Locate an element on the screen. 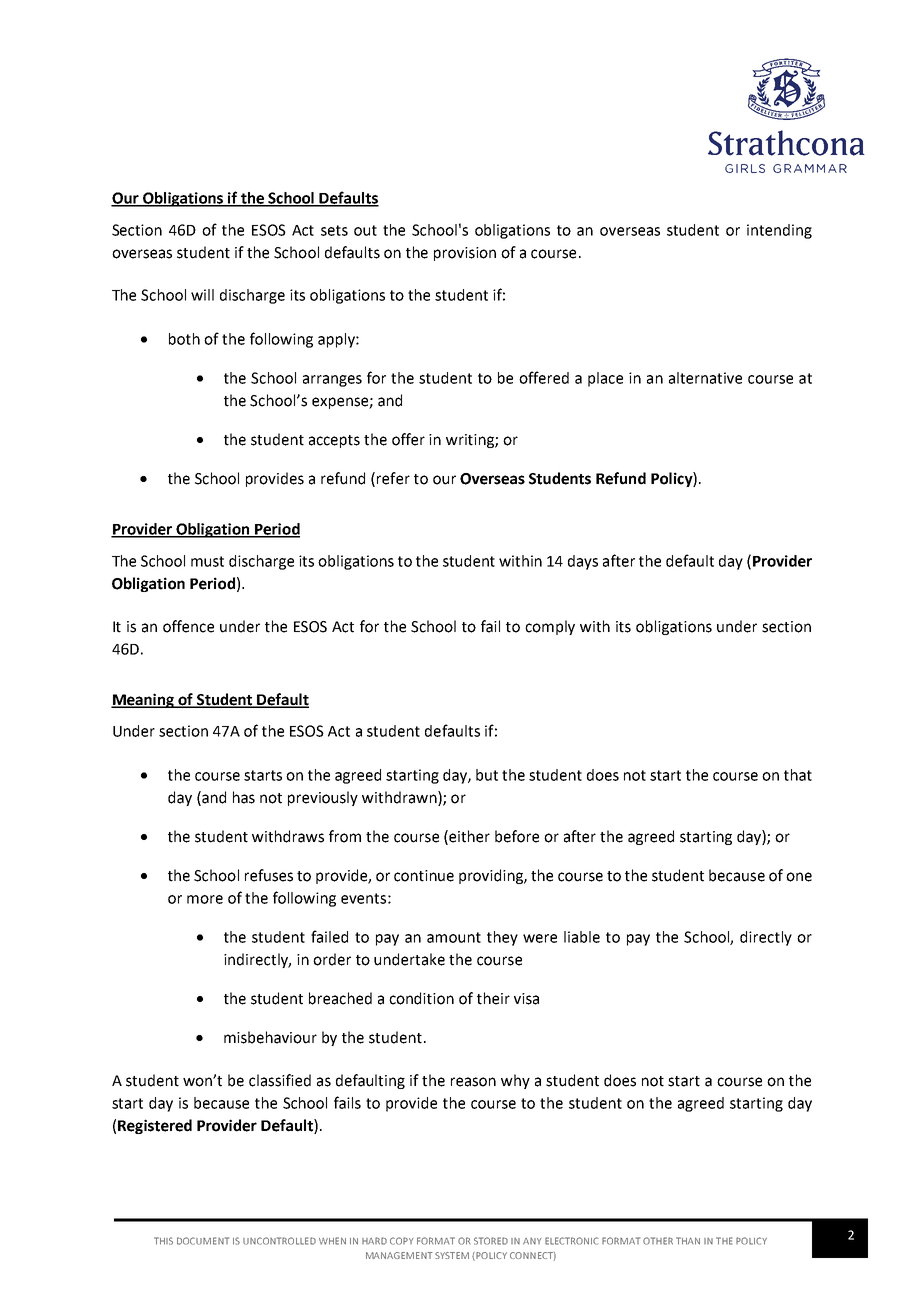  has is located at coordinates (244, 797).
